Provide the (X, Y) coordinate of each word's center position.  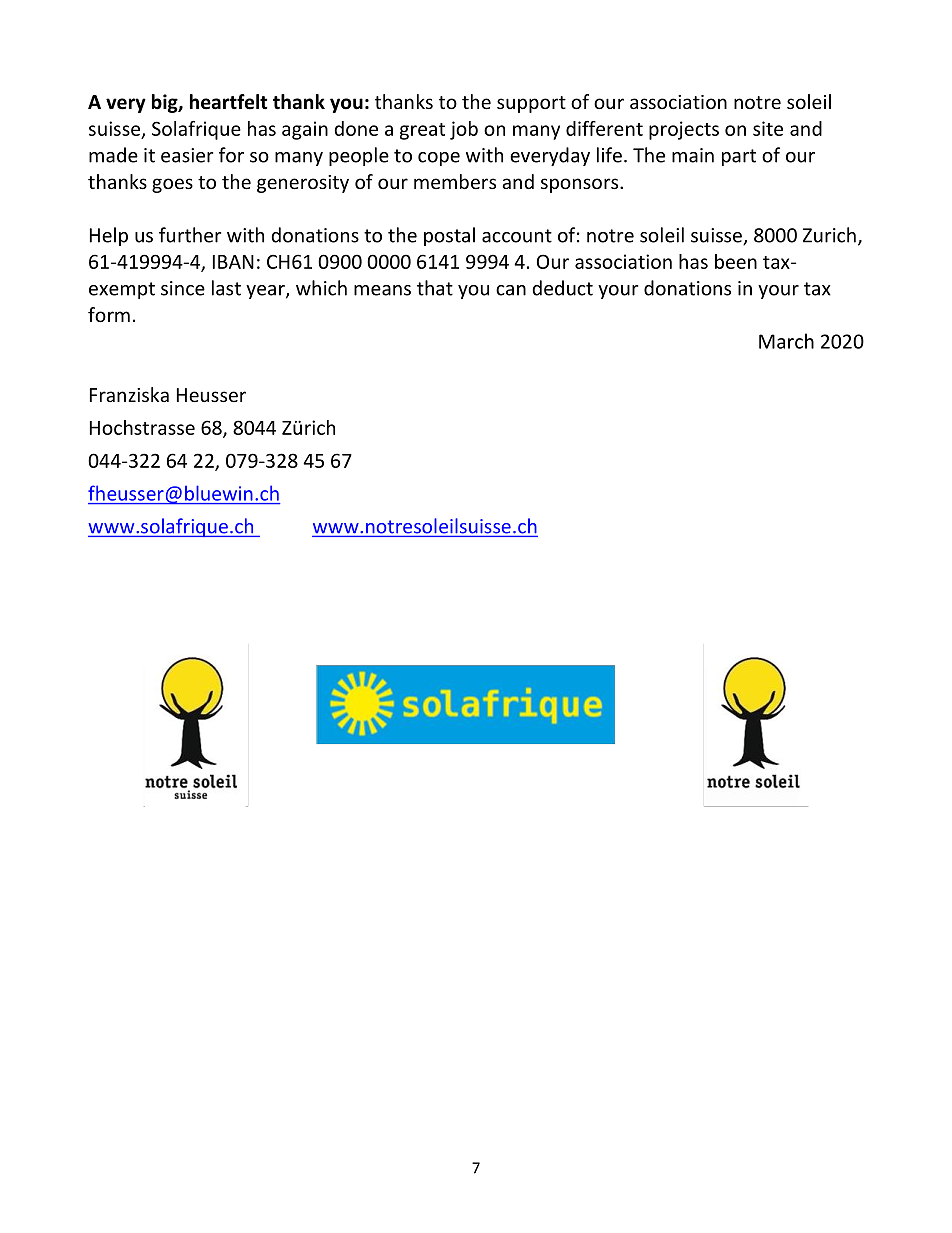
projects (684, 130)
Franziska (129, 394)
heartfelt (229, 102)
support (531, 104)
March (786, 341)
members (455, 181)
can (511, 290)
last (226, 288)
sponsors (581, 185)
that (435, 288)
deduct (562, 288)
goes (172, 185)
